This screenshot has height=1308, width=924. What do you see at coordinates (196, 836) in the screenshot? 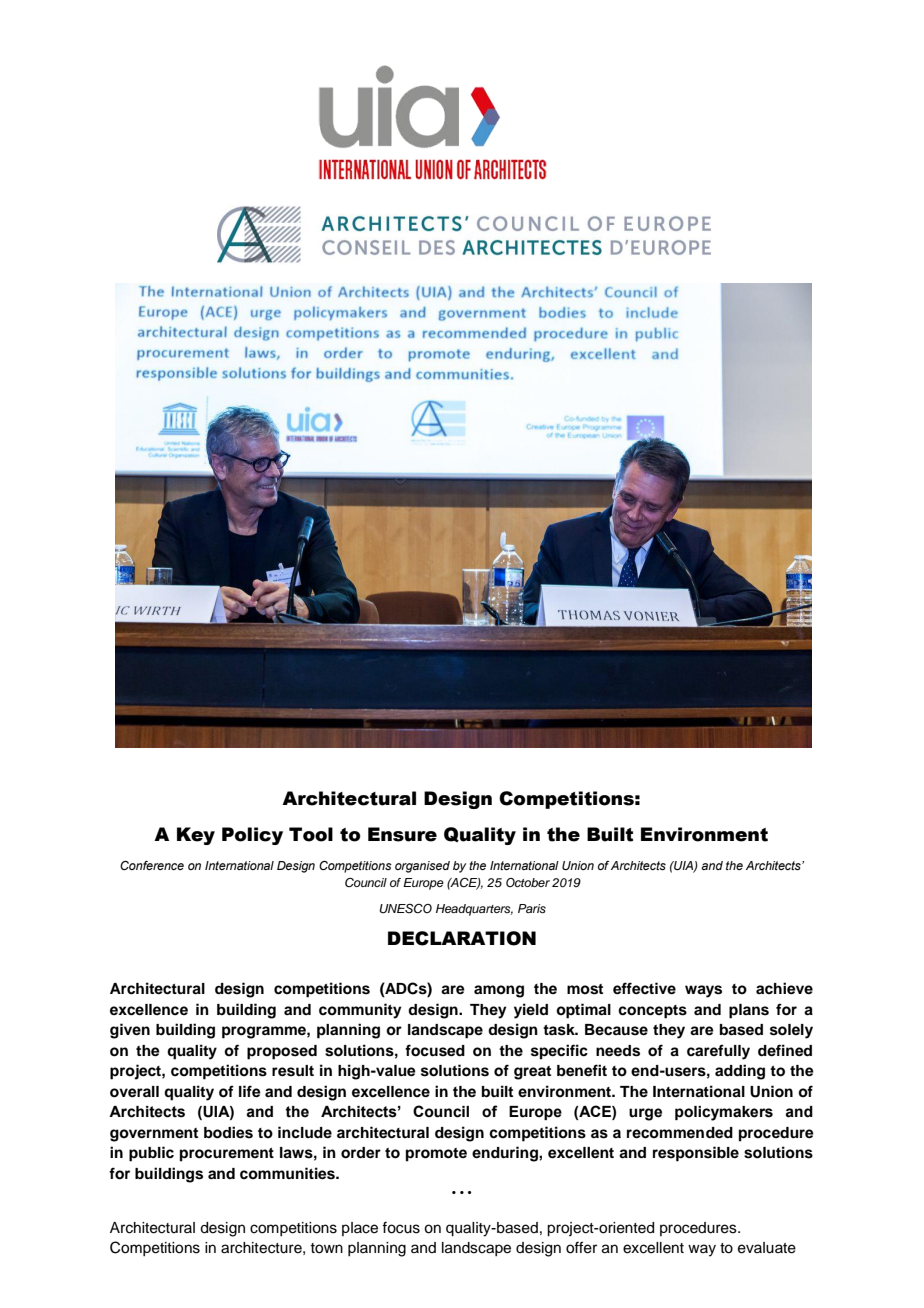
I see `Key` at bounding box center [196, 836].
